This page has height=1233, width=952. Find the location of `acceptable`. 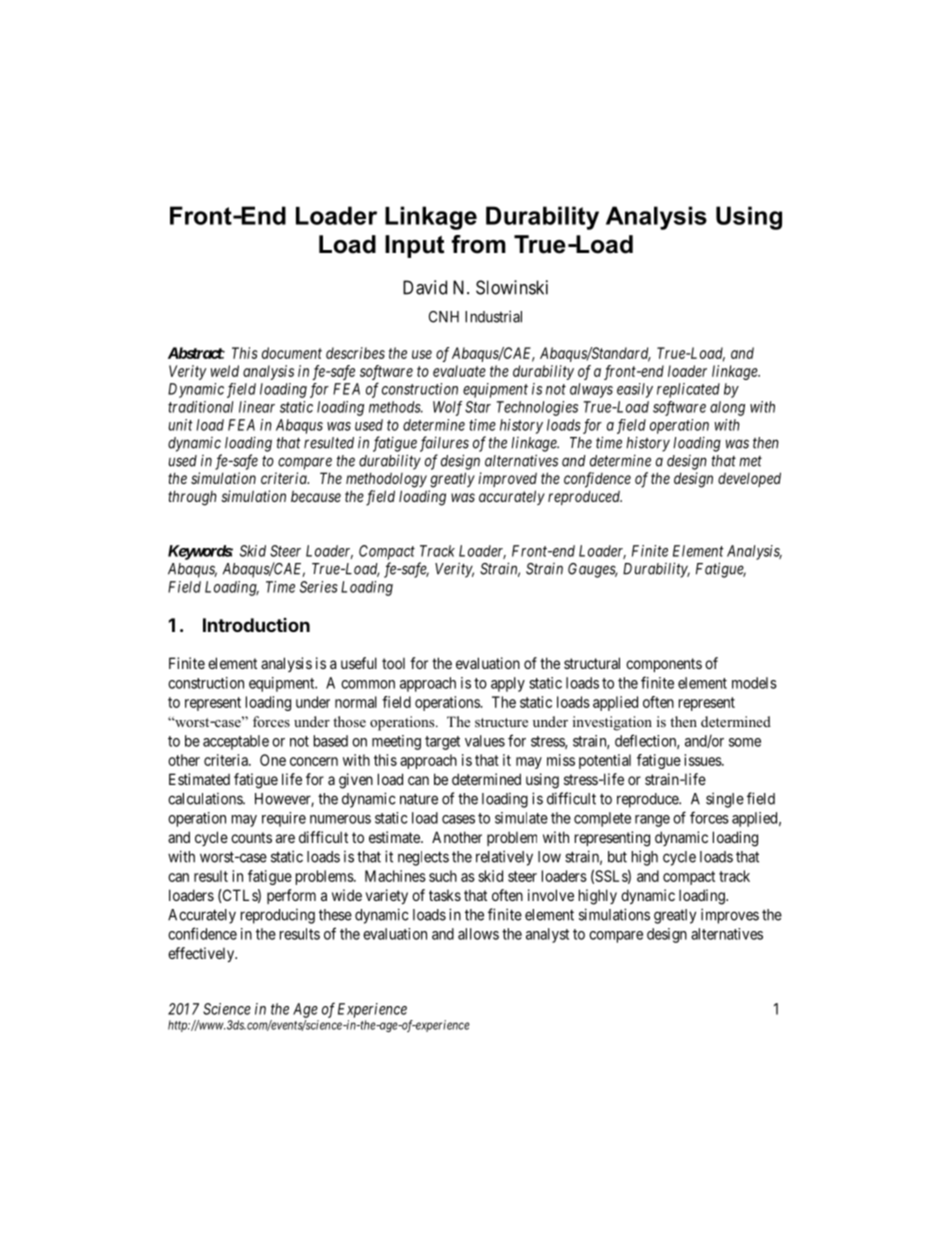

acceptable is located at coordinates (236, 742).
